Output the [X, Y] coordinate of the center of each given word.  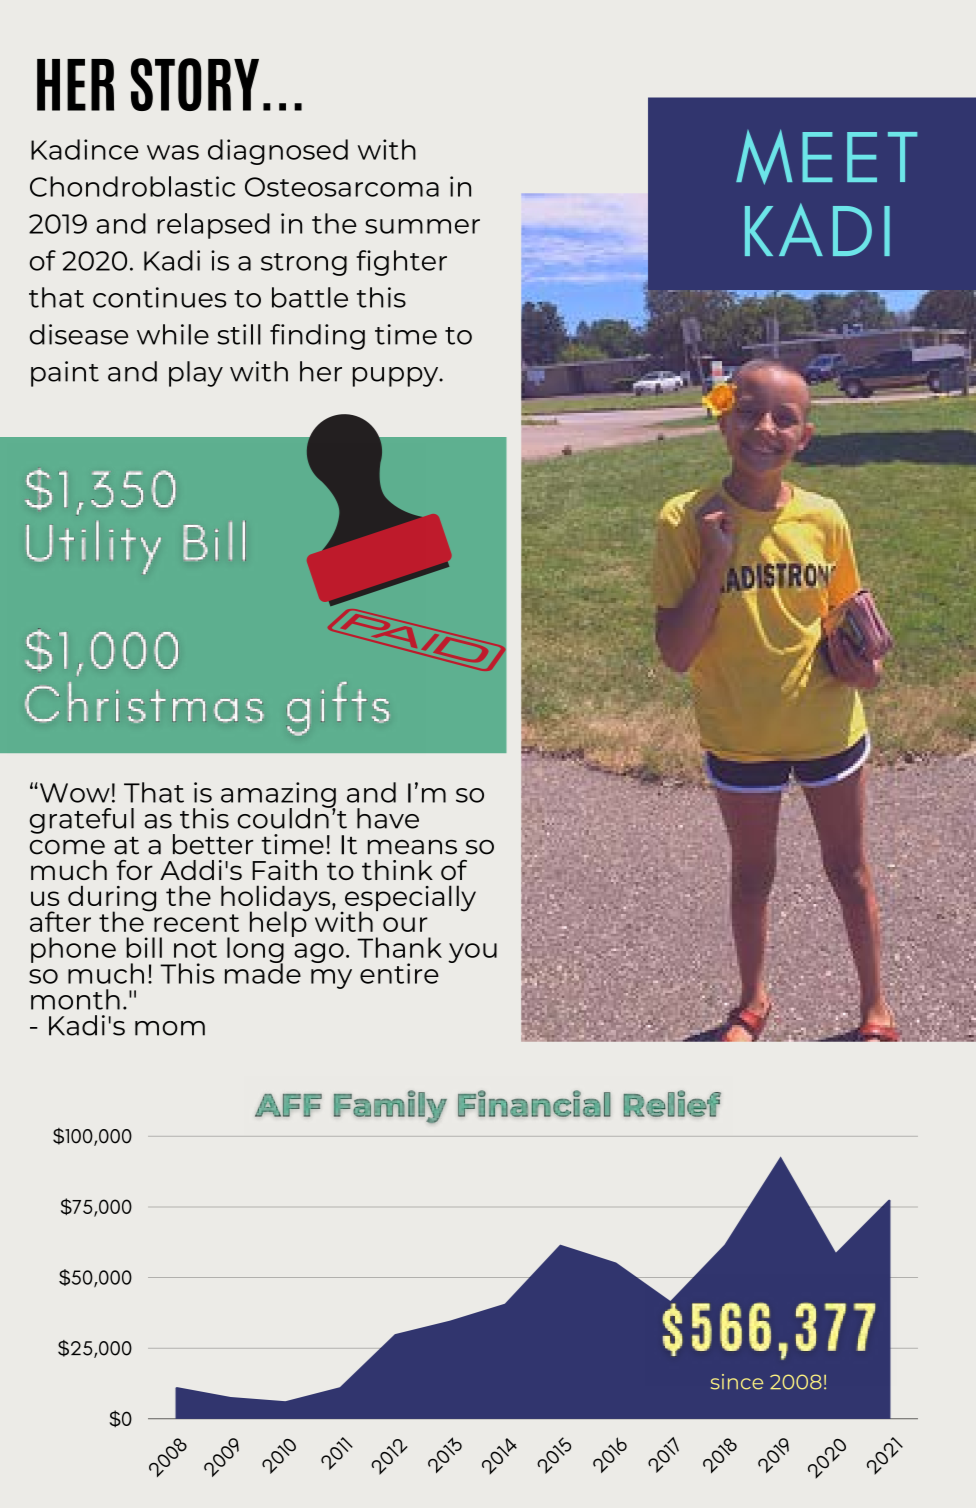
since [737, 1382]
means [412, 847]
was [173, 152]
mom [170, 1028]
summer [422, 226]
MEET [826, 157]
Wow [73, 792]
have [388, 818]
